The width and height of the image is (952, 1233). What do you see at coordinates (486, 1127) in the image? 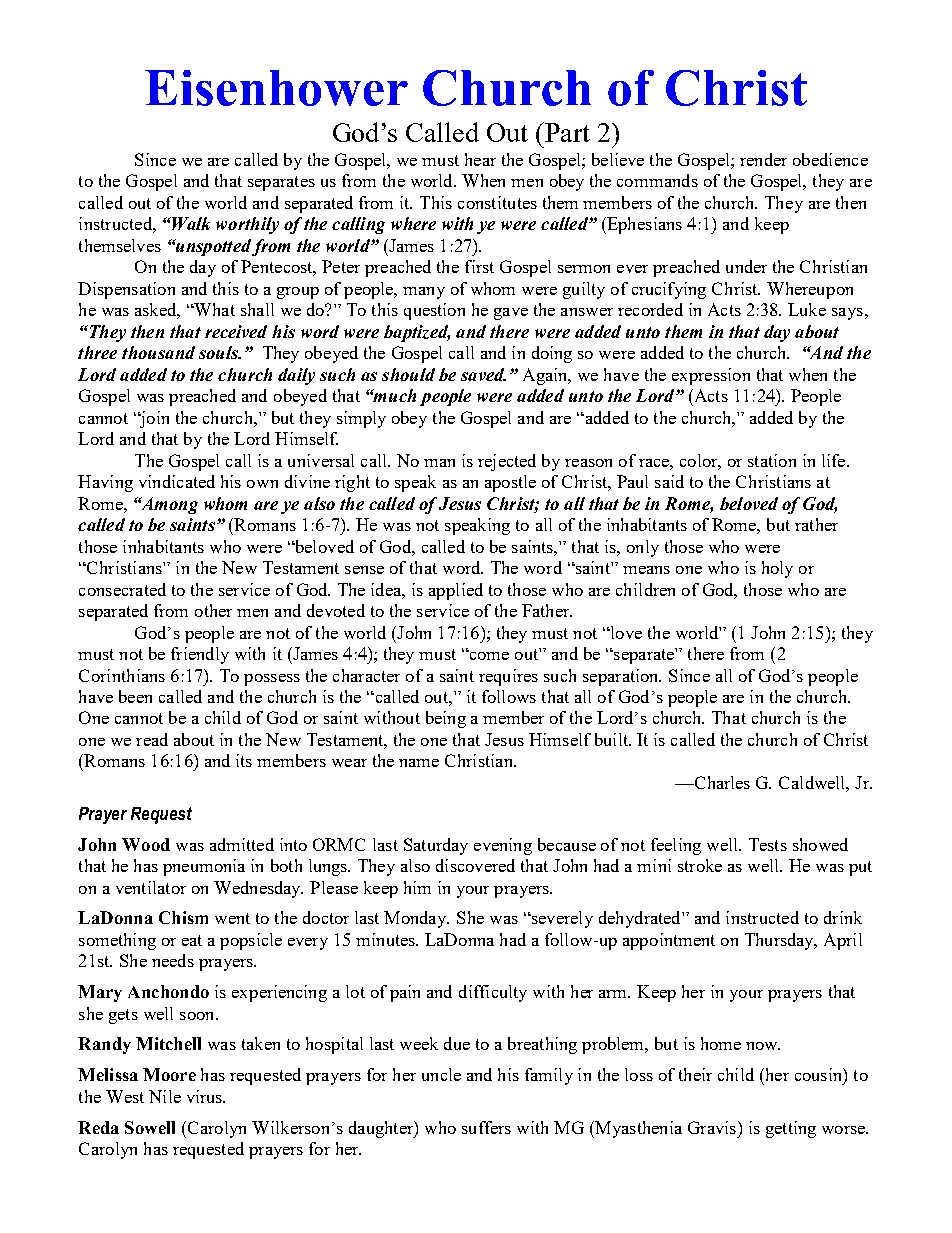
I see `suffers` at bounding box center [486, 1127].
